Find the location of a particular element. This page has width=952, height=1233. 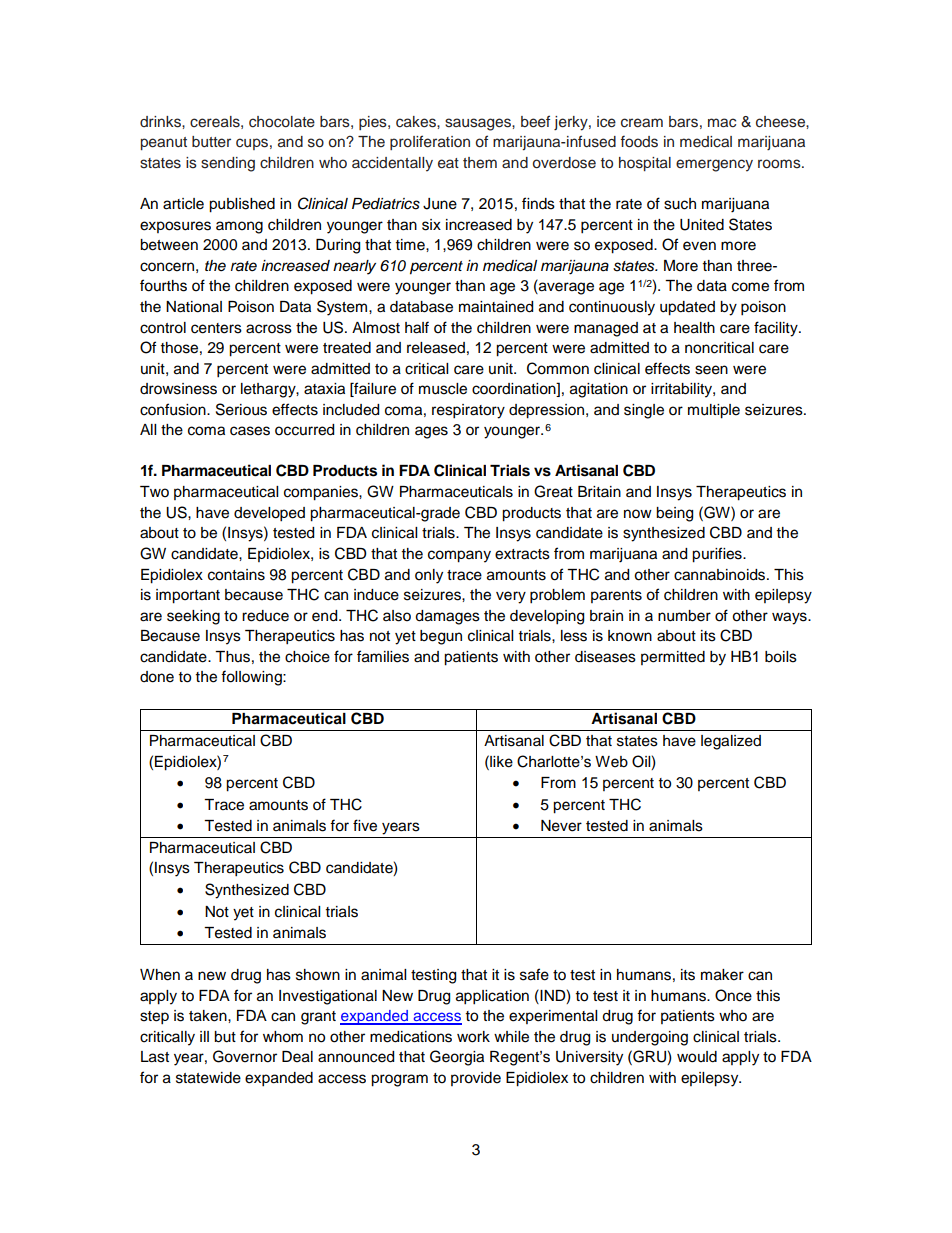

health is located at coordinates (694, 328).
